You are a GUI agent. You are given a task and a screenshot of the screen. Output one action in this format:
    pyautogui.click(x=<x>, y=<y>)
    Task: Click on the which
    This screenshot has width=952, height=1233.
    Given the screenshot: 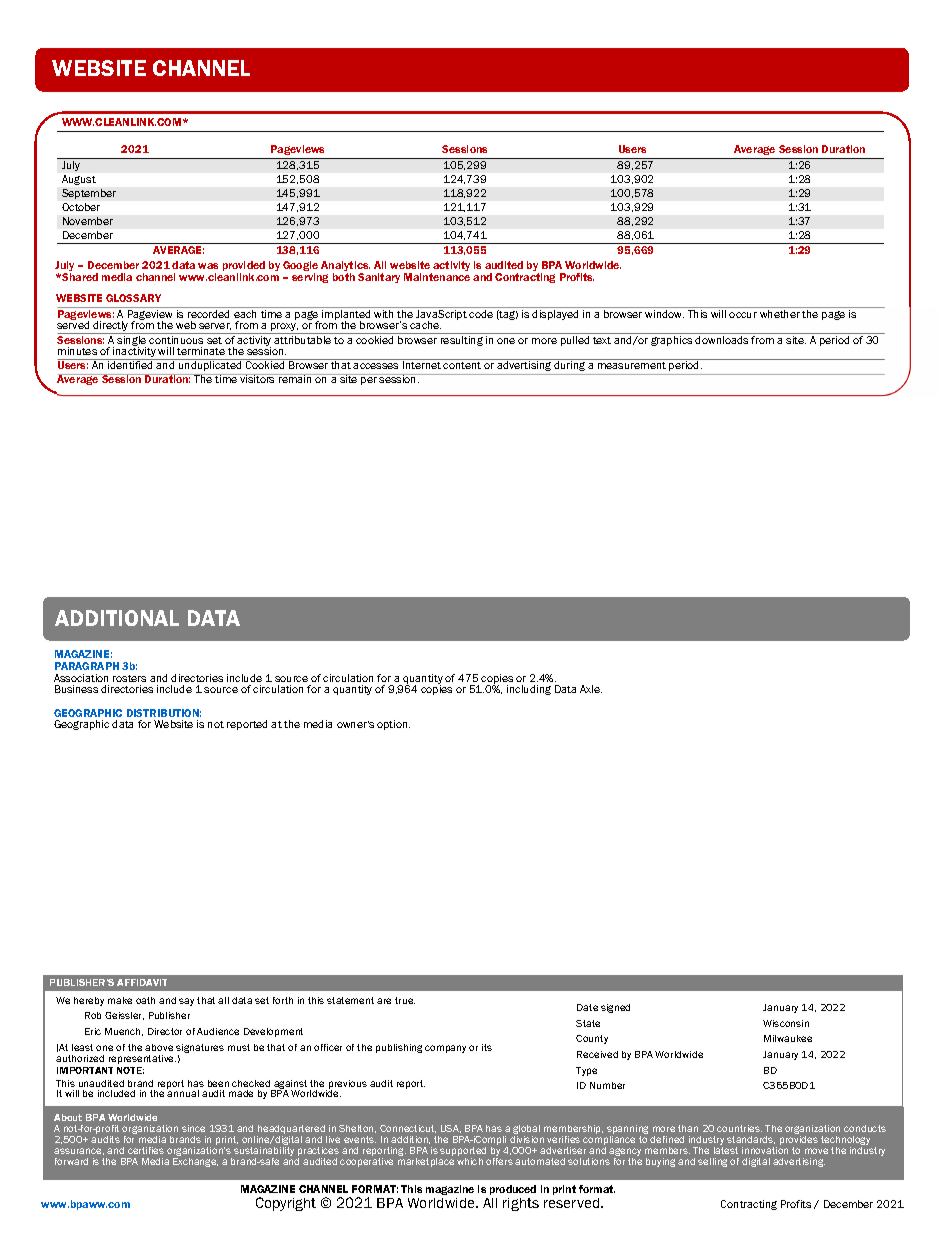 What is the action you would take?
    pyautogui.click(x=470, y=1161)
